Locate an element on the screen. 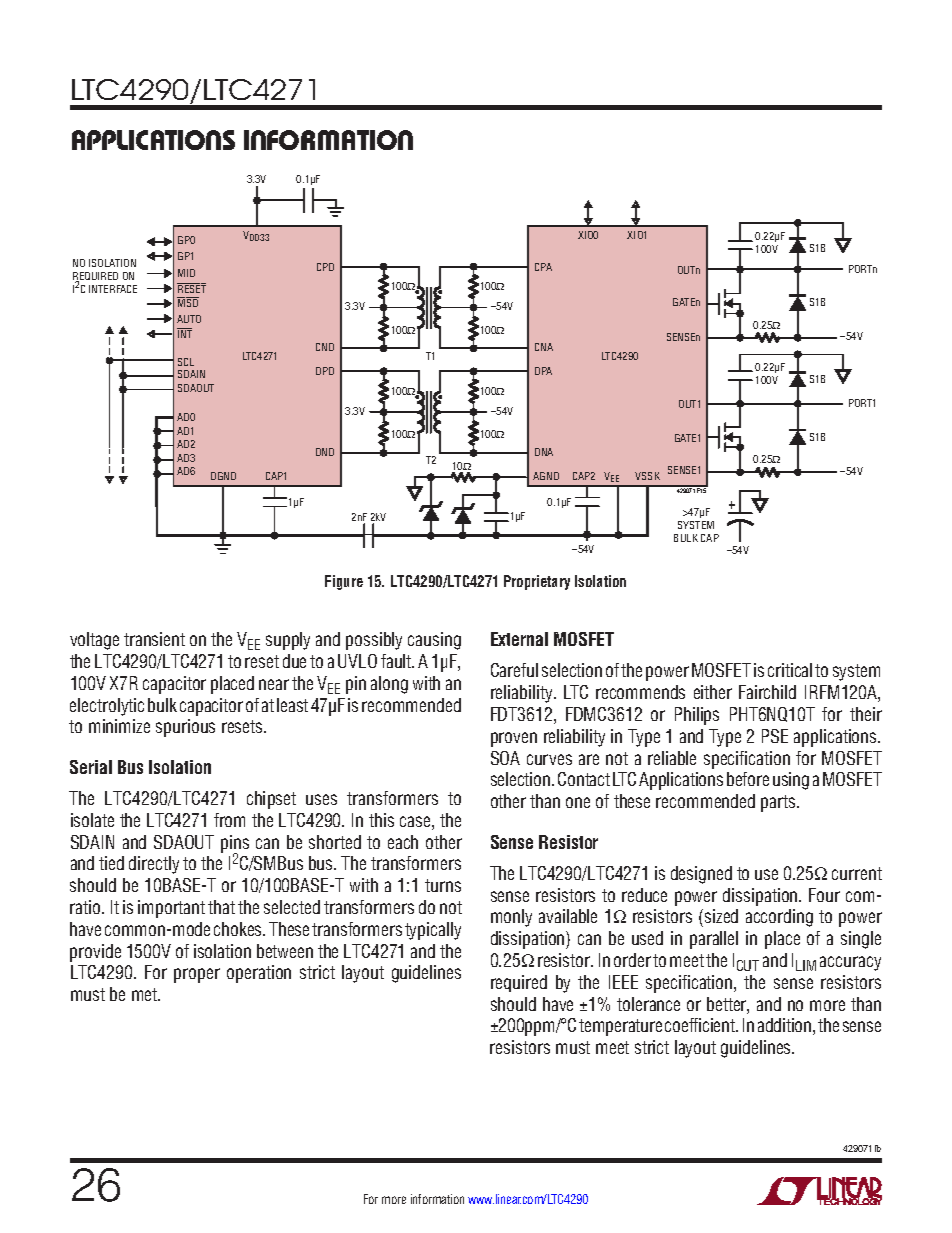  spurious is located at coordinates (185, 728).
